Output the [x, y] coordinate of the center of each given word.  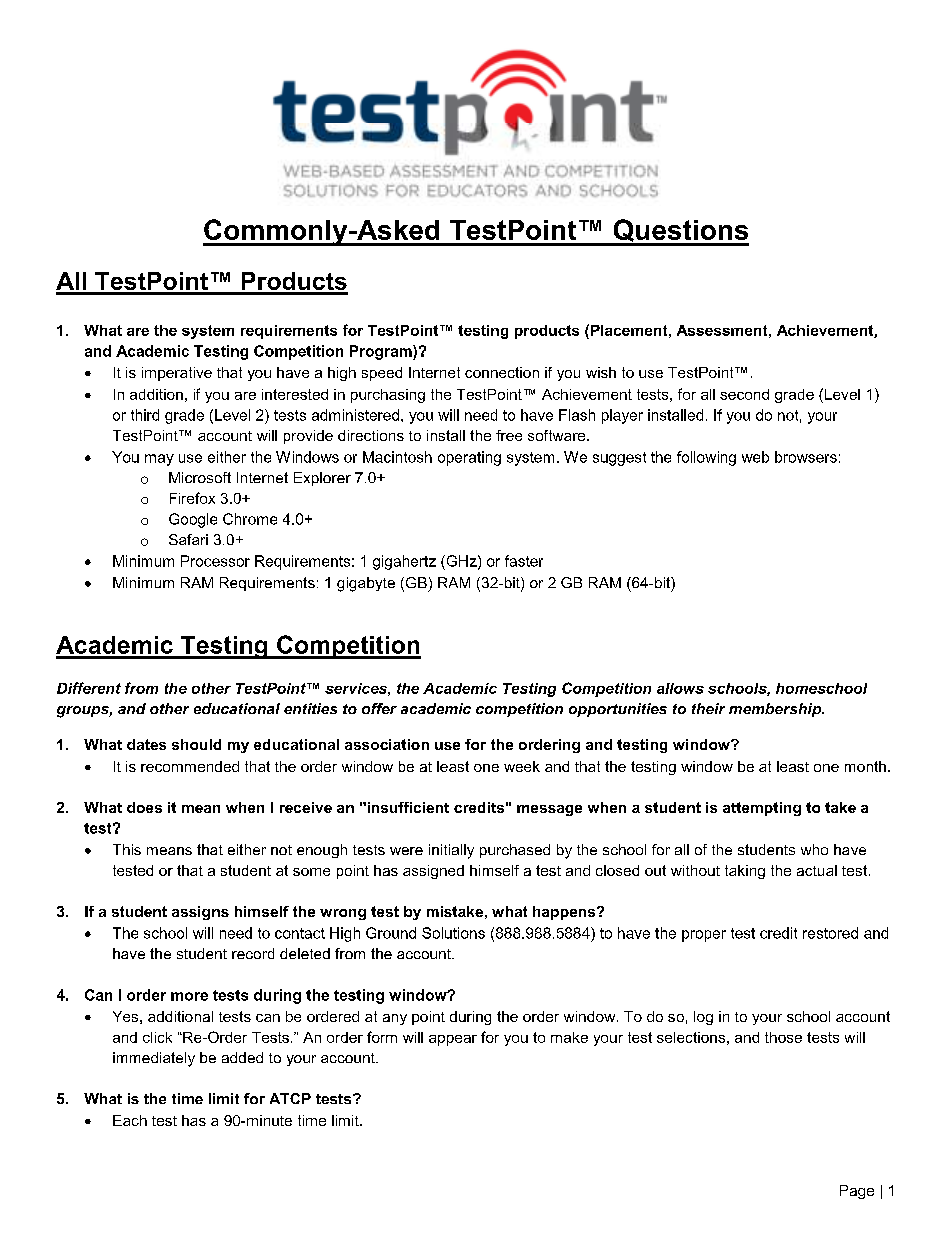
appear [453, 1040]
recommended [190, 766]
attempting [762, 809]
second [744, 394]
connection [502, 372]
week [522, 766]
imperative [177, 374]
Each [130, 1120]
